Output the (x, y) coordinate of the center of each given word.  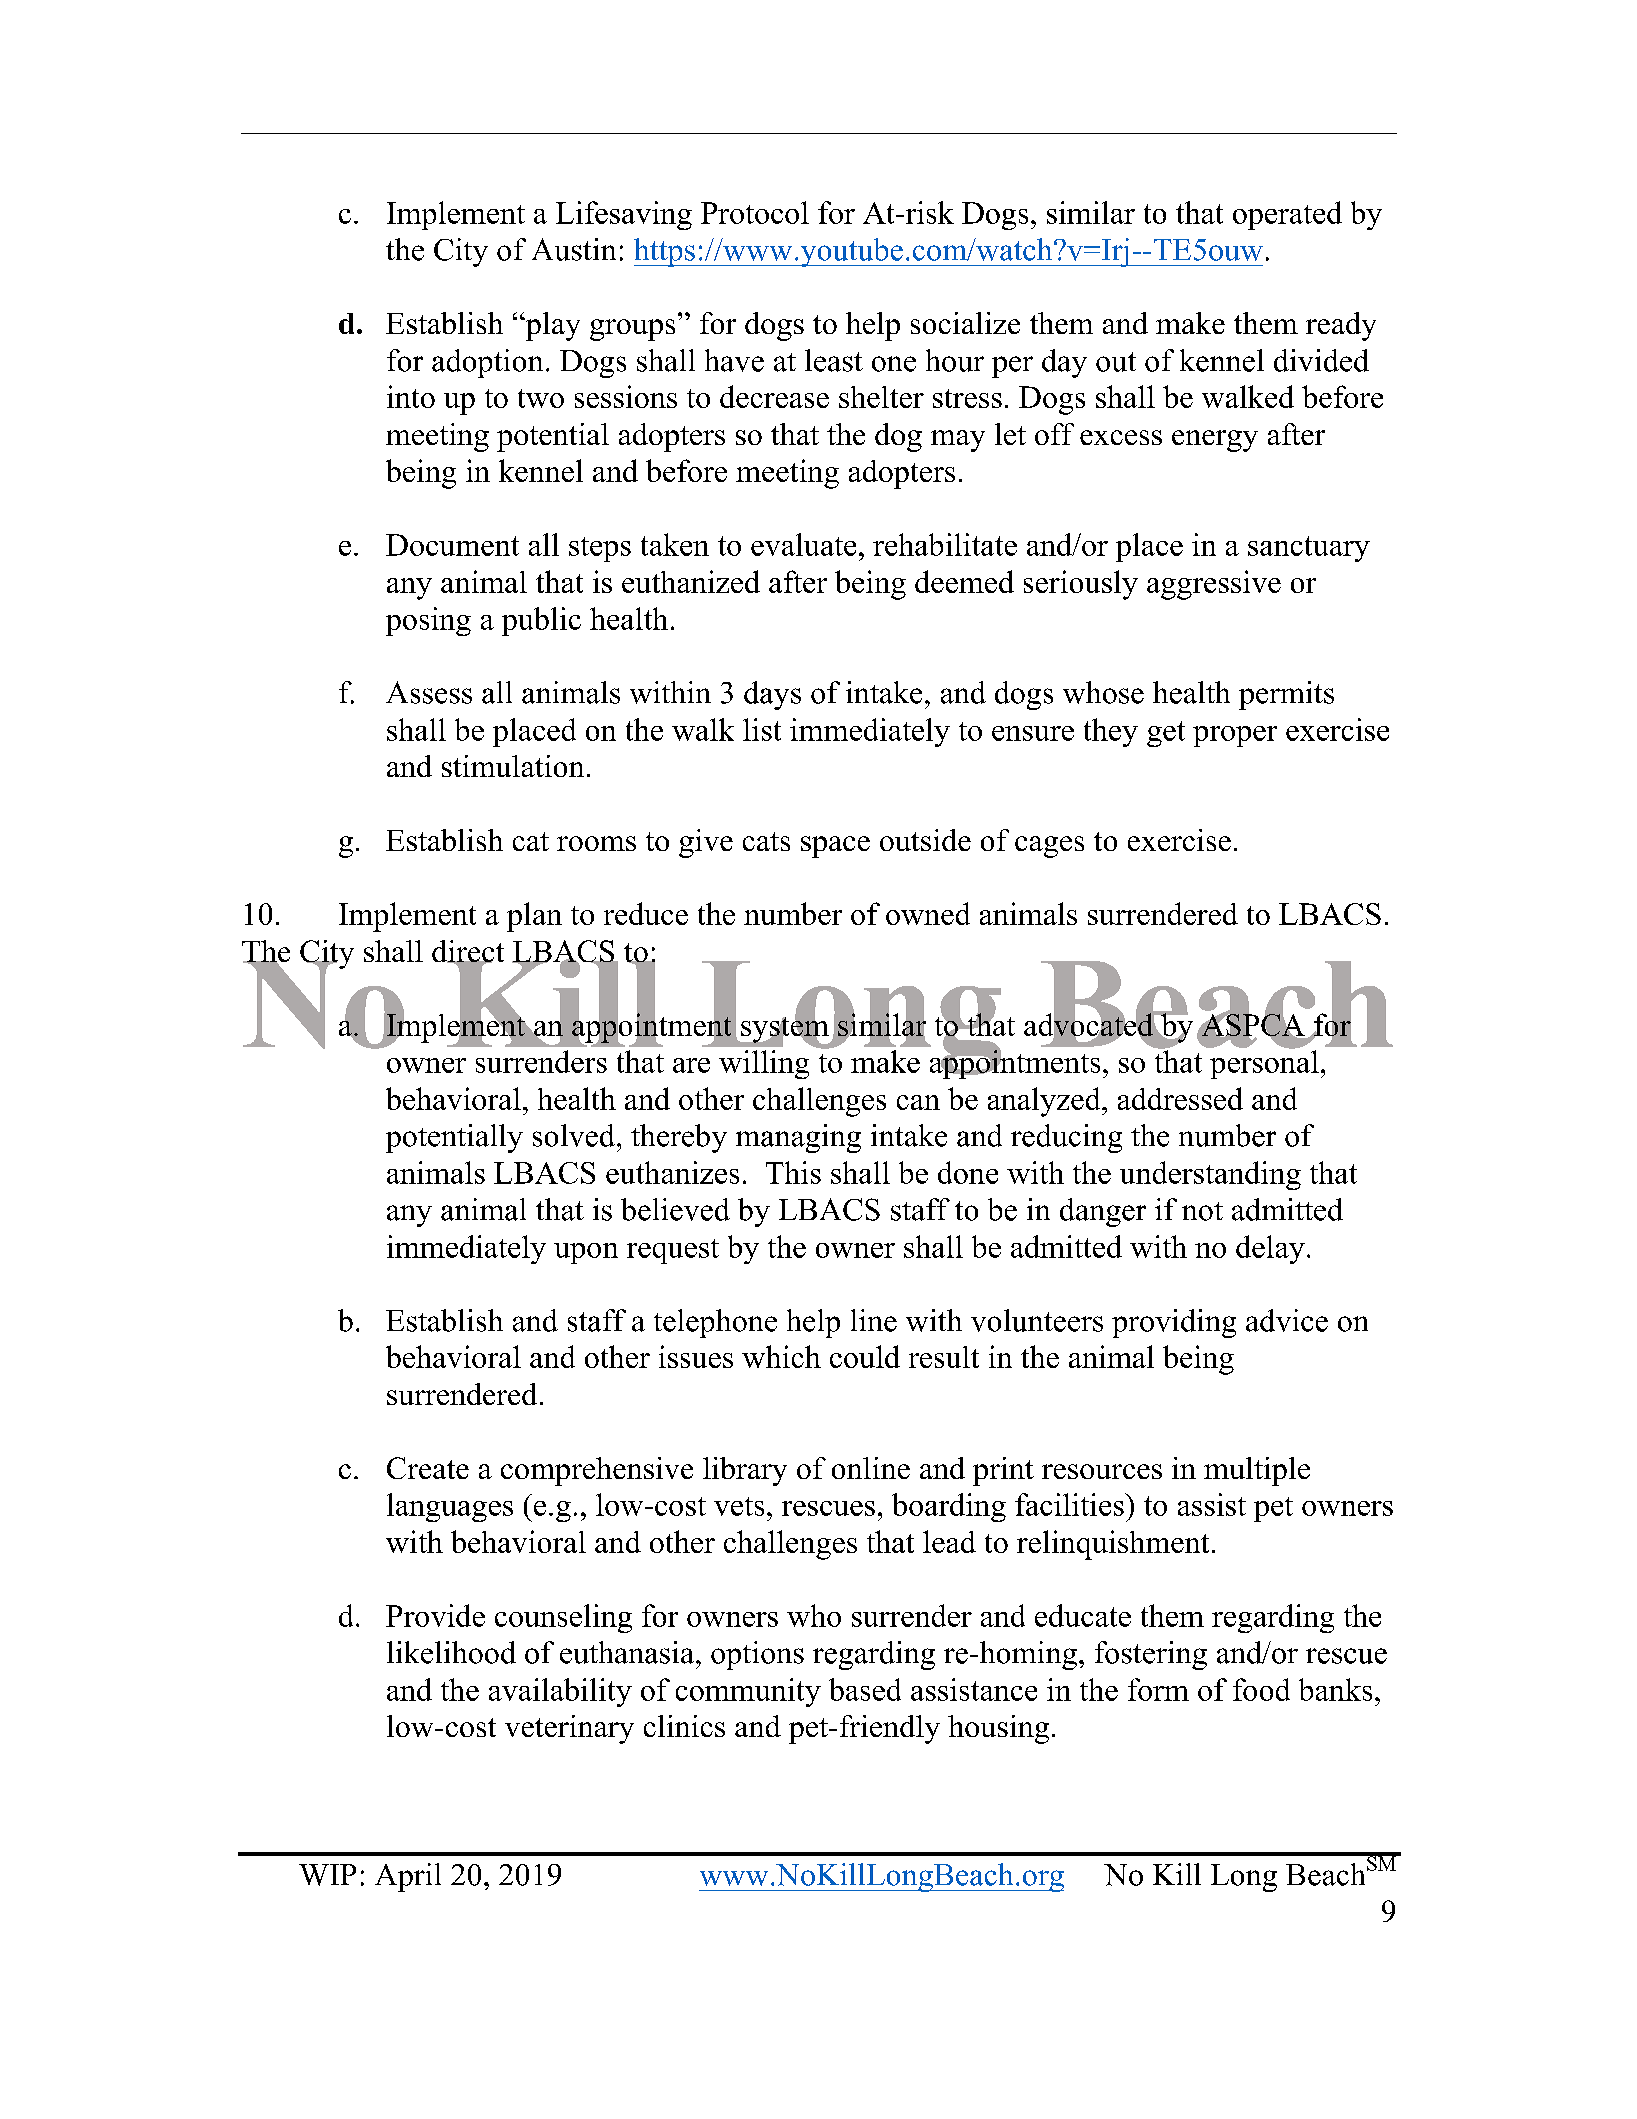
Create (428, 1468)
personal (1264, 1063)
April (408, 1877)
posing (428, 621)
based (865, 1689)
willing (764, 1064)
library (745, 1471)
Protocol (755, 212)
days (772, 695)
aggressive (1214, 585)
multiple (1257, 1471)
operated (1287, 215)
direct (468, 952)
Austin (574, 249)
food (1261, 1689)
